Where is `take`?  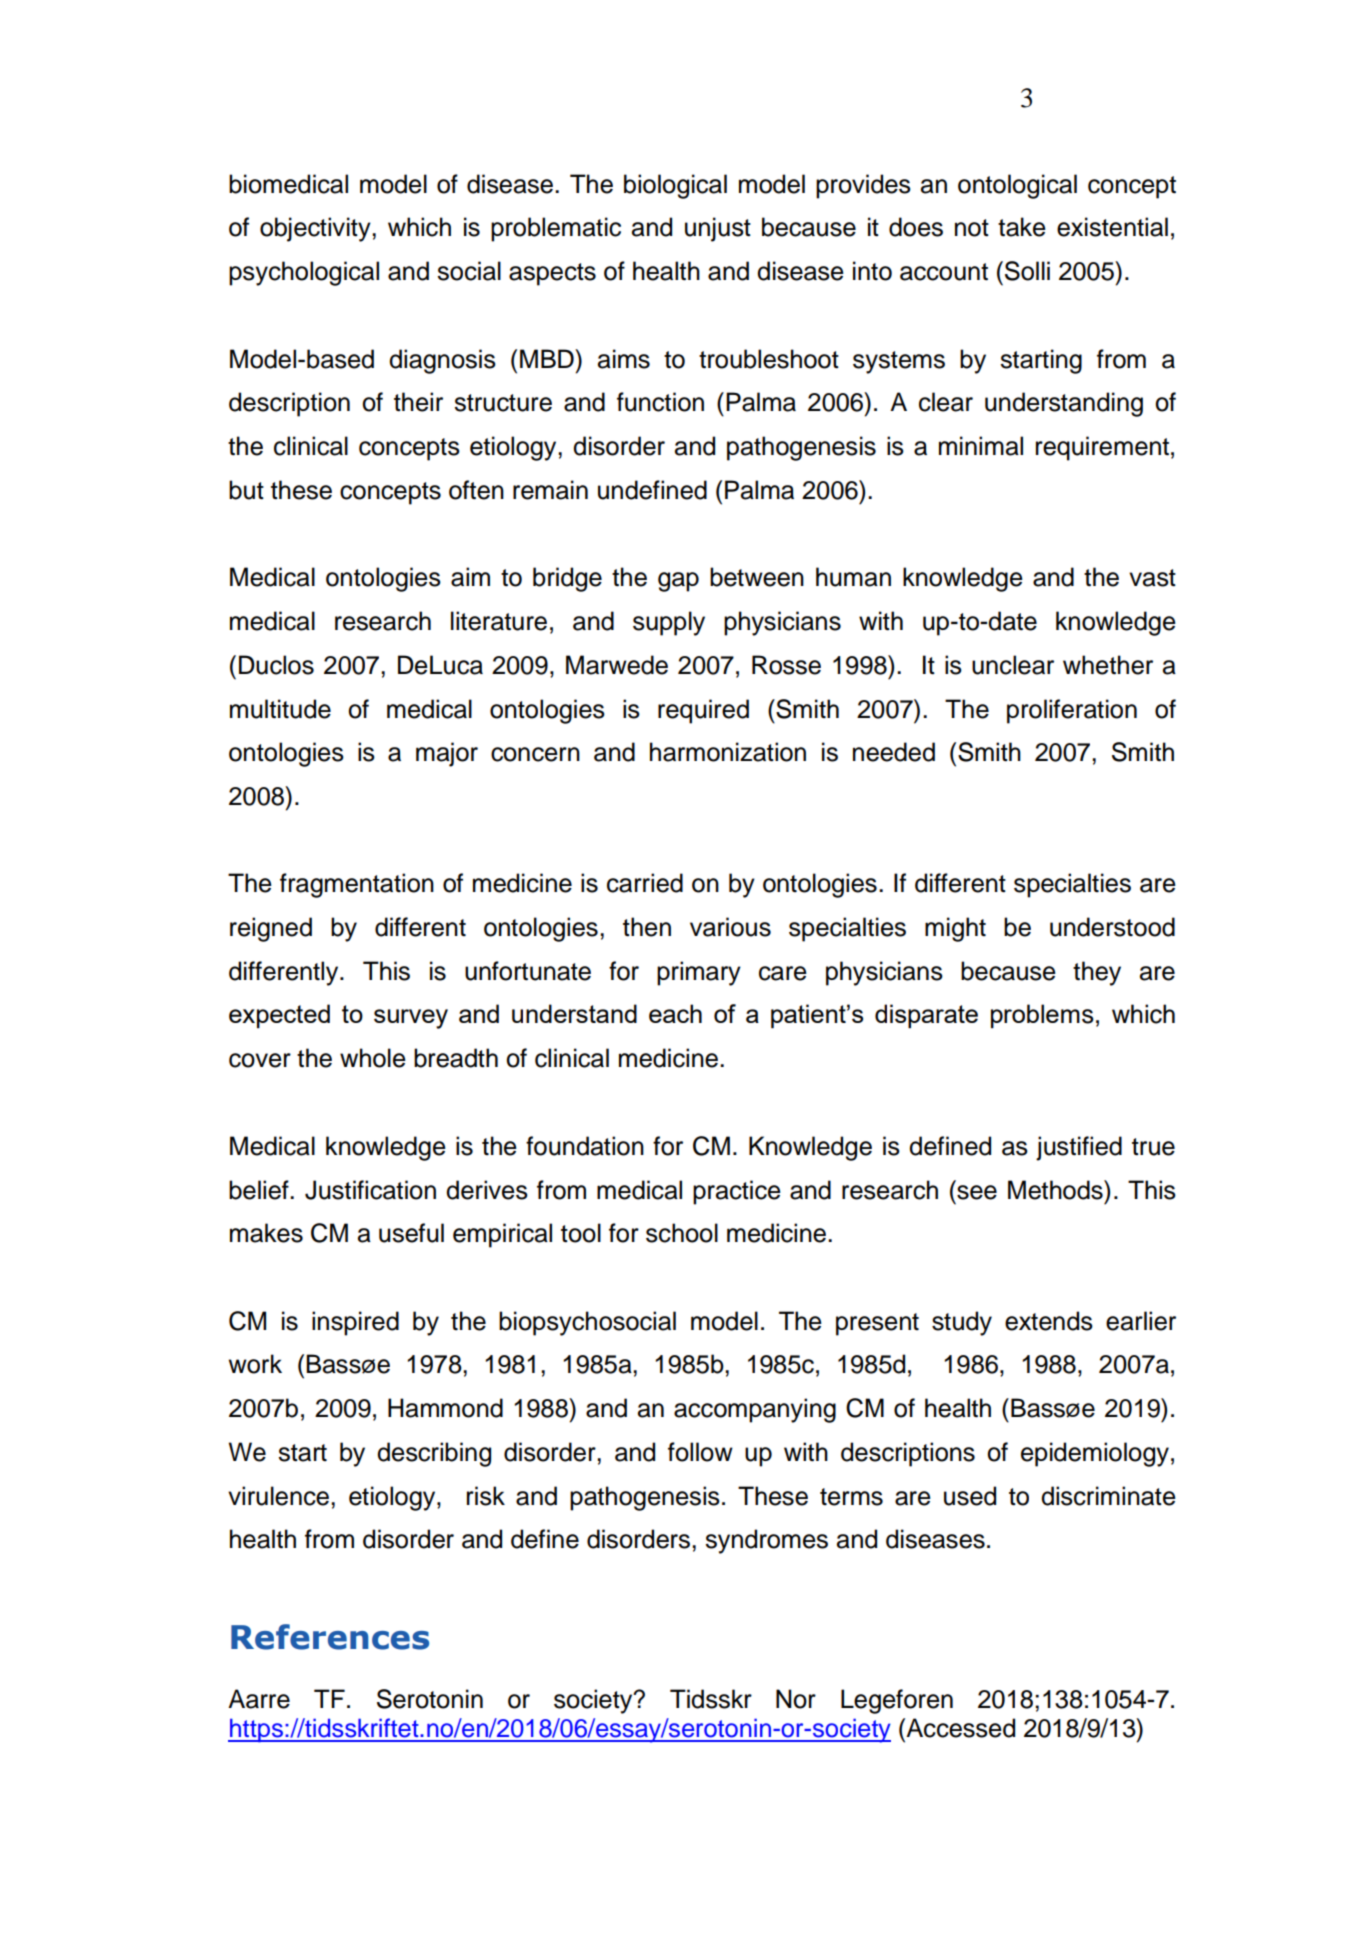 take is located at coordinates (1022, 227).
